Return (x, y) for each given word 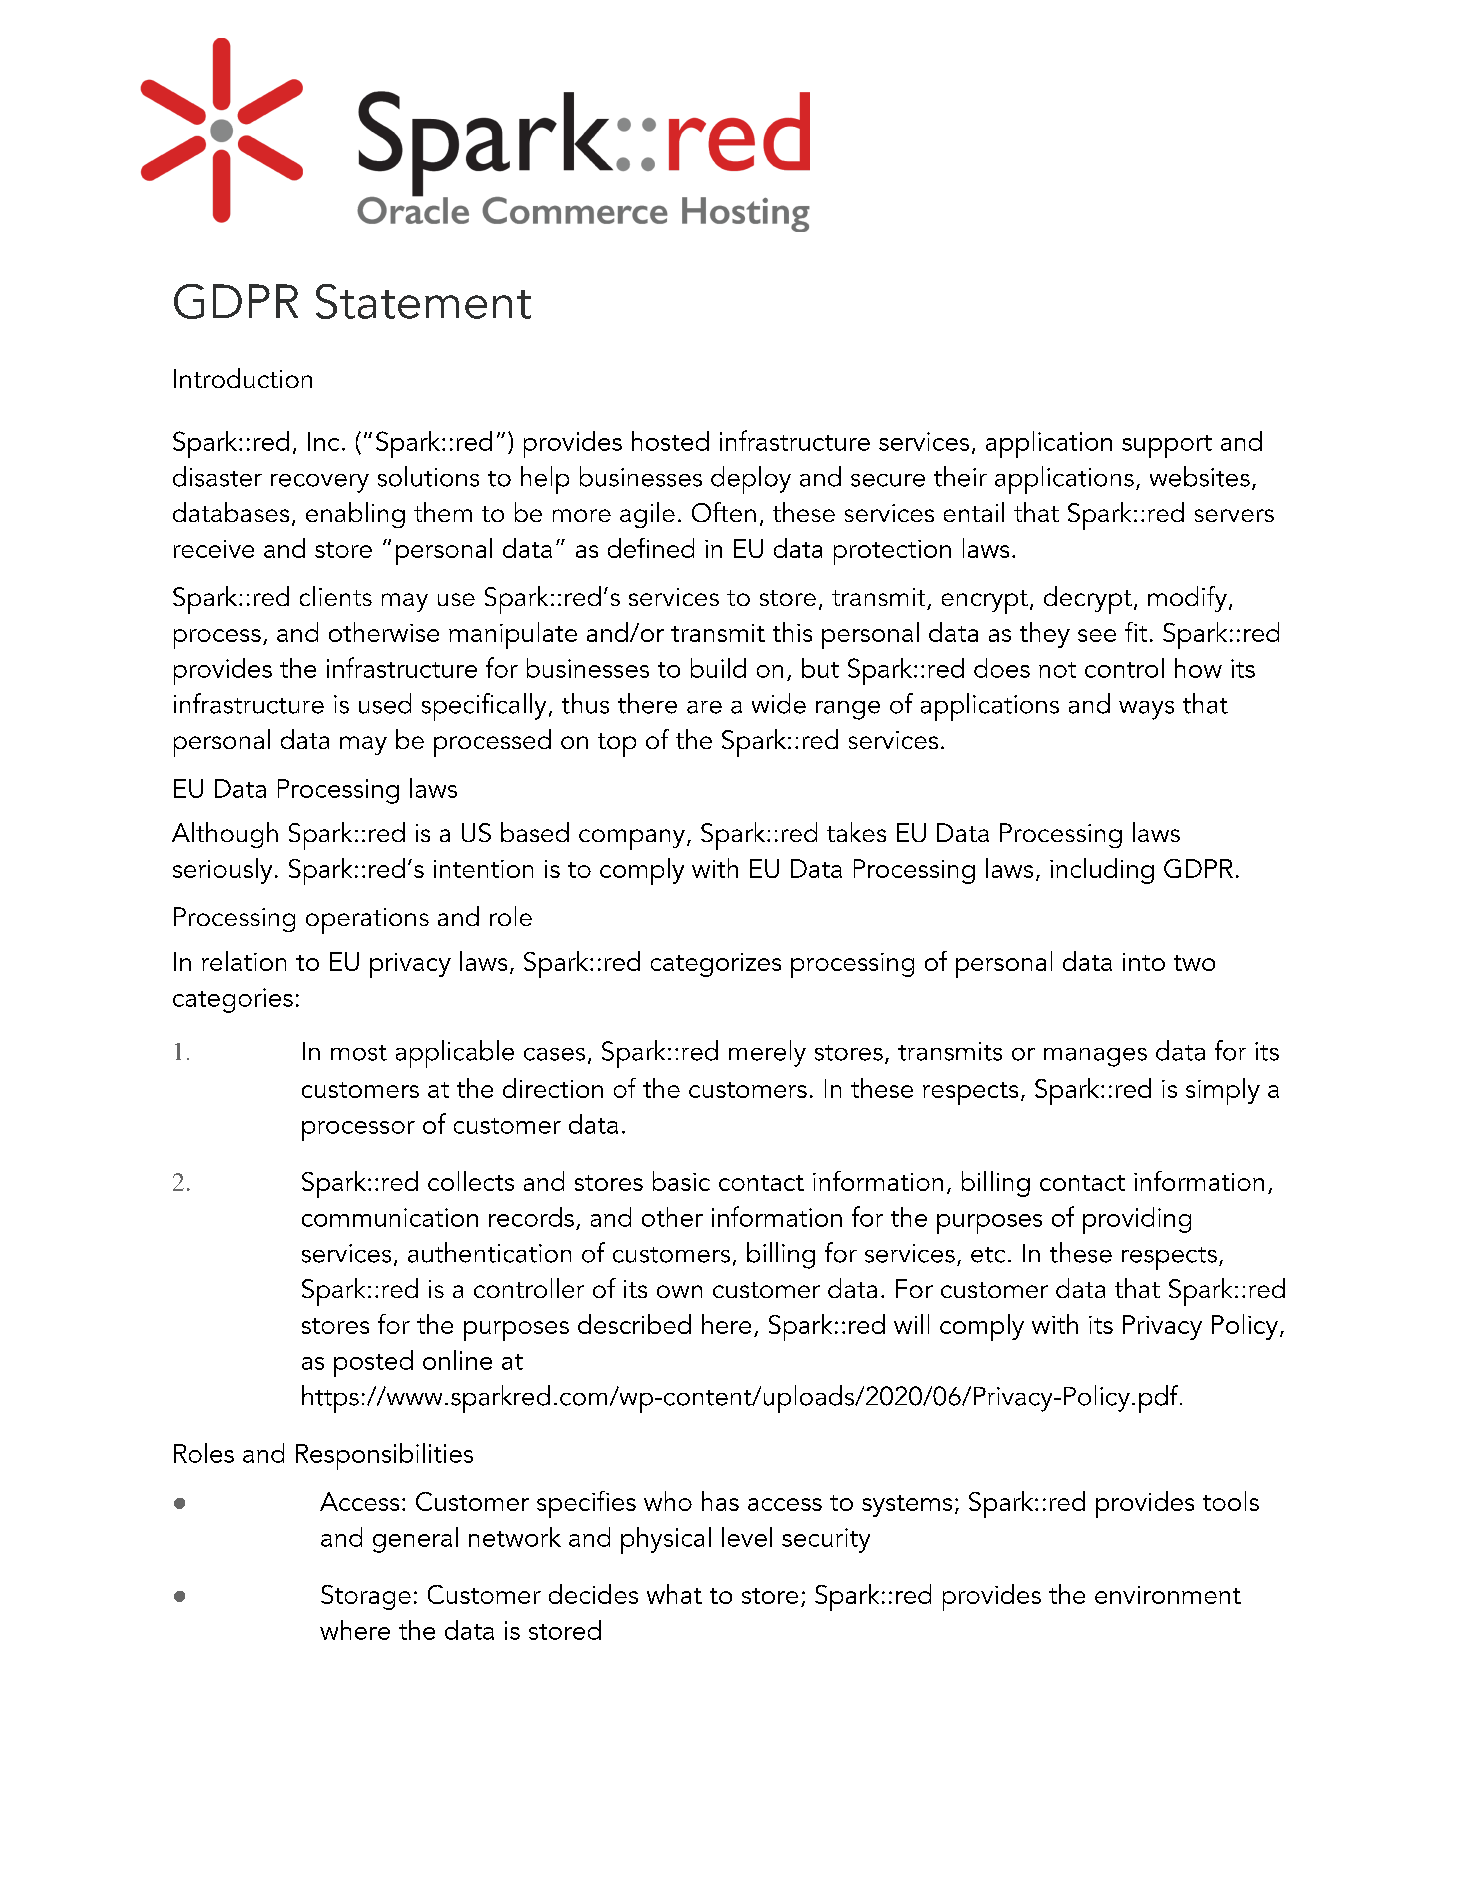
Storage (366, 1597)
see (1097, 635)
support (1167, 446)
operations (367, 921)
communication (390, 1217)
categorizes (716, 965)
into (1144, 962)
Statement (423, 301)
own (679, 1291)
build (718, 668)
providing (1137, 1220)
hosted (670, 441)
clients (336, 596)
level (747, 1537)
